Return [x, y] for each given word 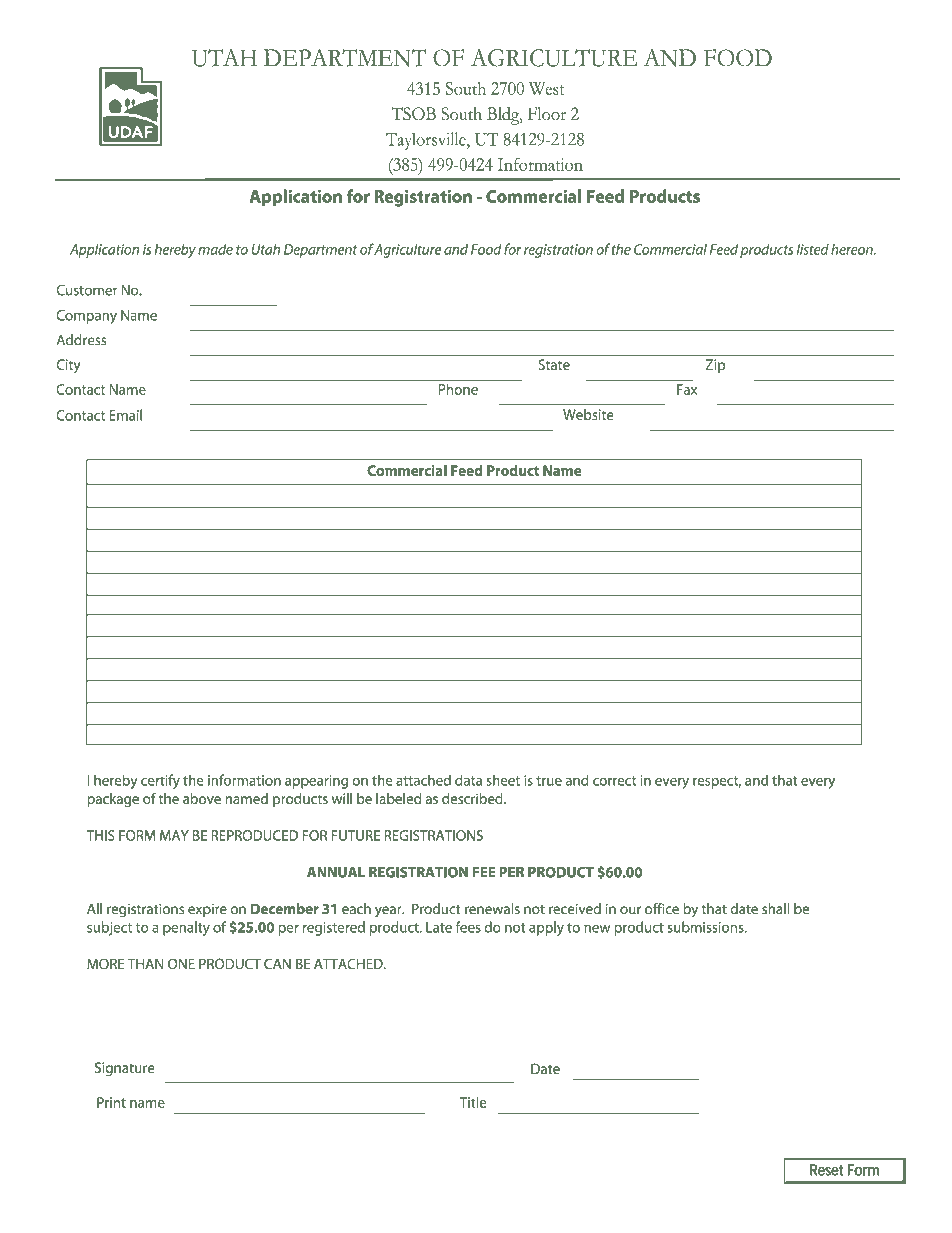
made [215, 249]
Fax [687, 389]
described [473, 798]
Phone [458, 389]
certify [160, 781]
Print [111, 1102]
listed [813, 249]
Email [125, 415]
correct [614, 781]
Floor [547, 114]
